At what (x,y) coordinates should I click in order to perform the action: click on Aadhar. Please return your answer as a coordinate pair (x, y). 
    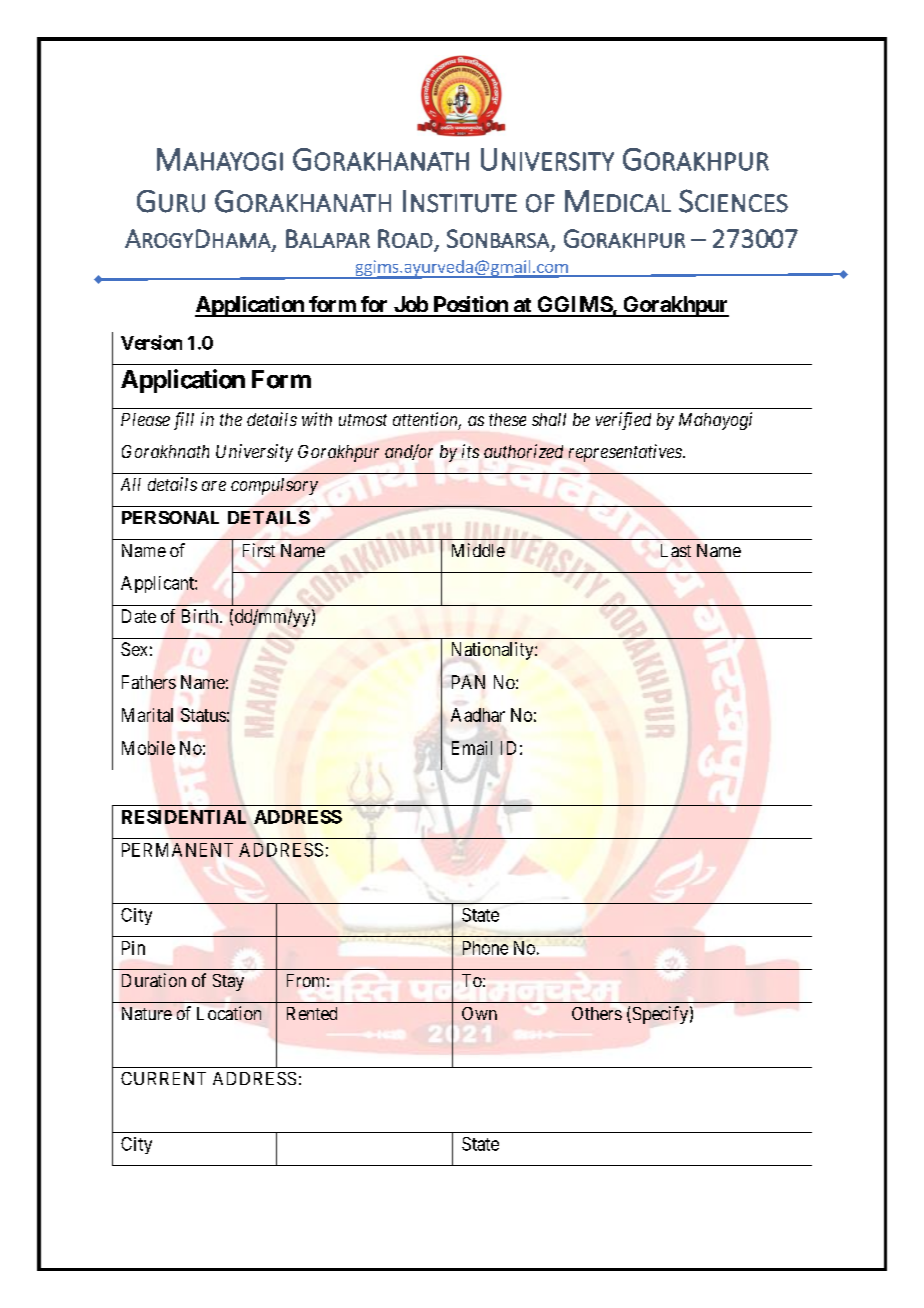
    Looking at the image, I should click on (478, 715).
